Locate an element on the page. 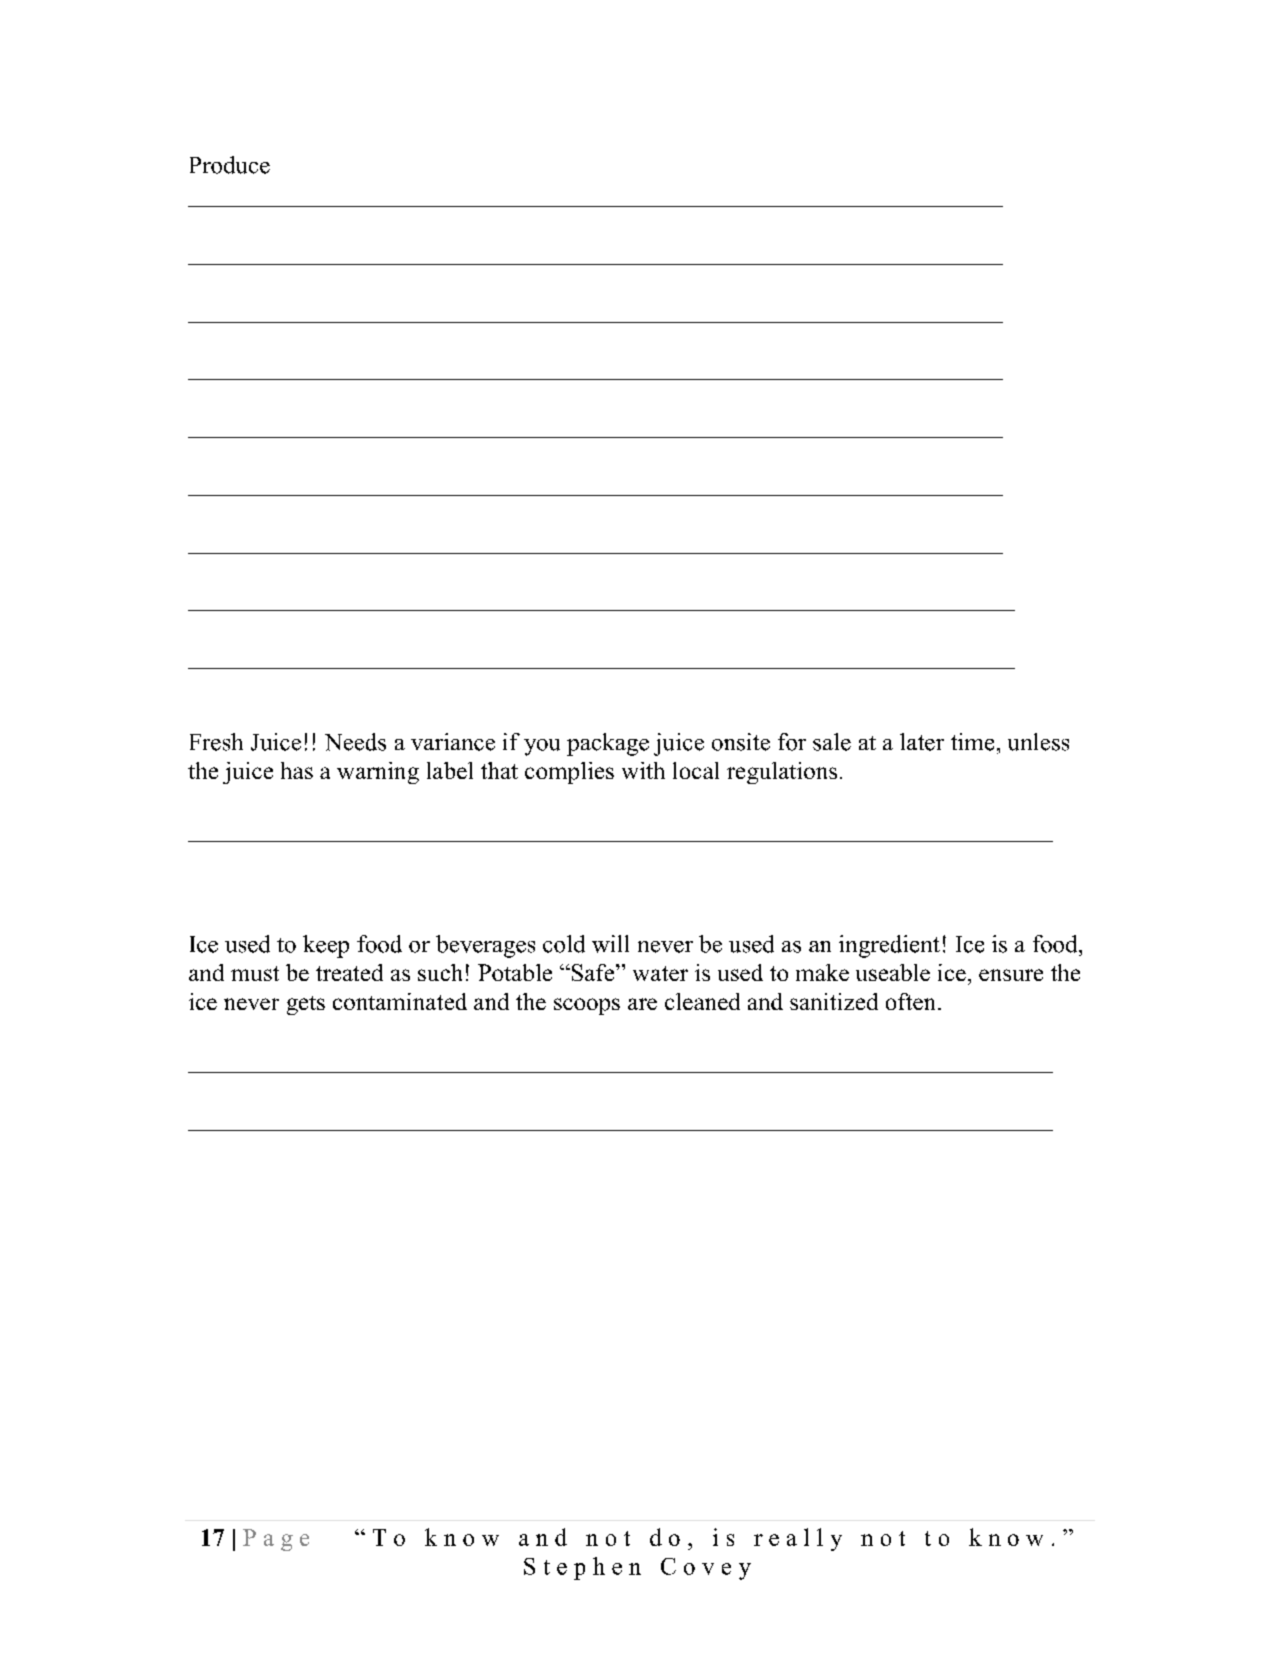 This document has width=1280, height=1656. treated is located at coordinates (349, 972).
